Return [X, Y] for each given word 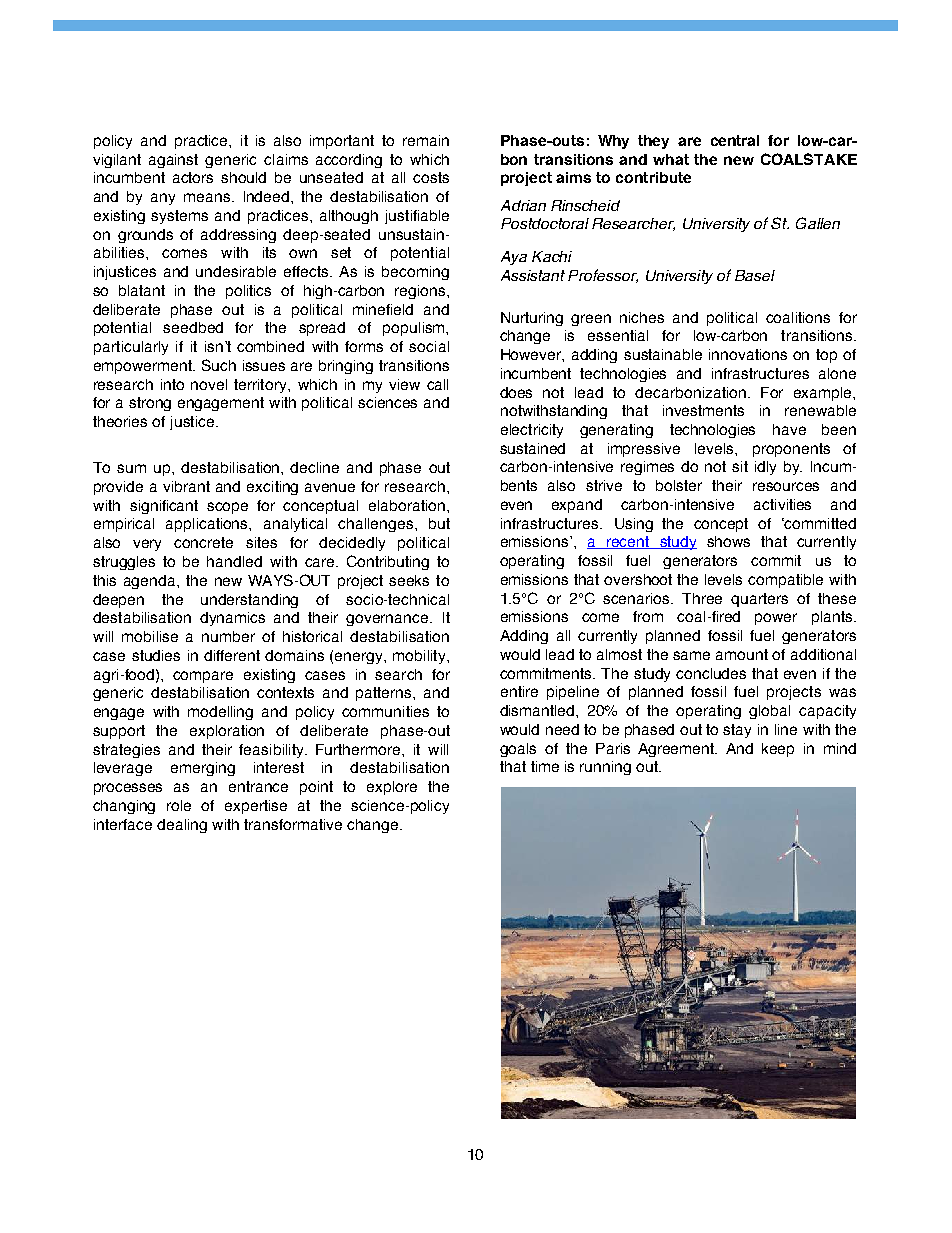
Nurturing [532, 319]
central [735, 140]
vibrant [186, 486]
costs [431, 177]
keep [778, 750]
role [179, 805]
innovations [748, 354]
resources [786, 486]
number [228, 636]
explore [392, 788]
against [173, 161]
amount [742, 654]
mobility [420, 657]
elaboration [407, 505]
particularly [131, 348]
